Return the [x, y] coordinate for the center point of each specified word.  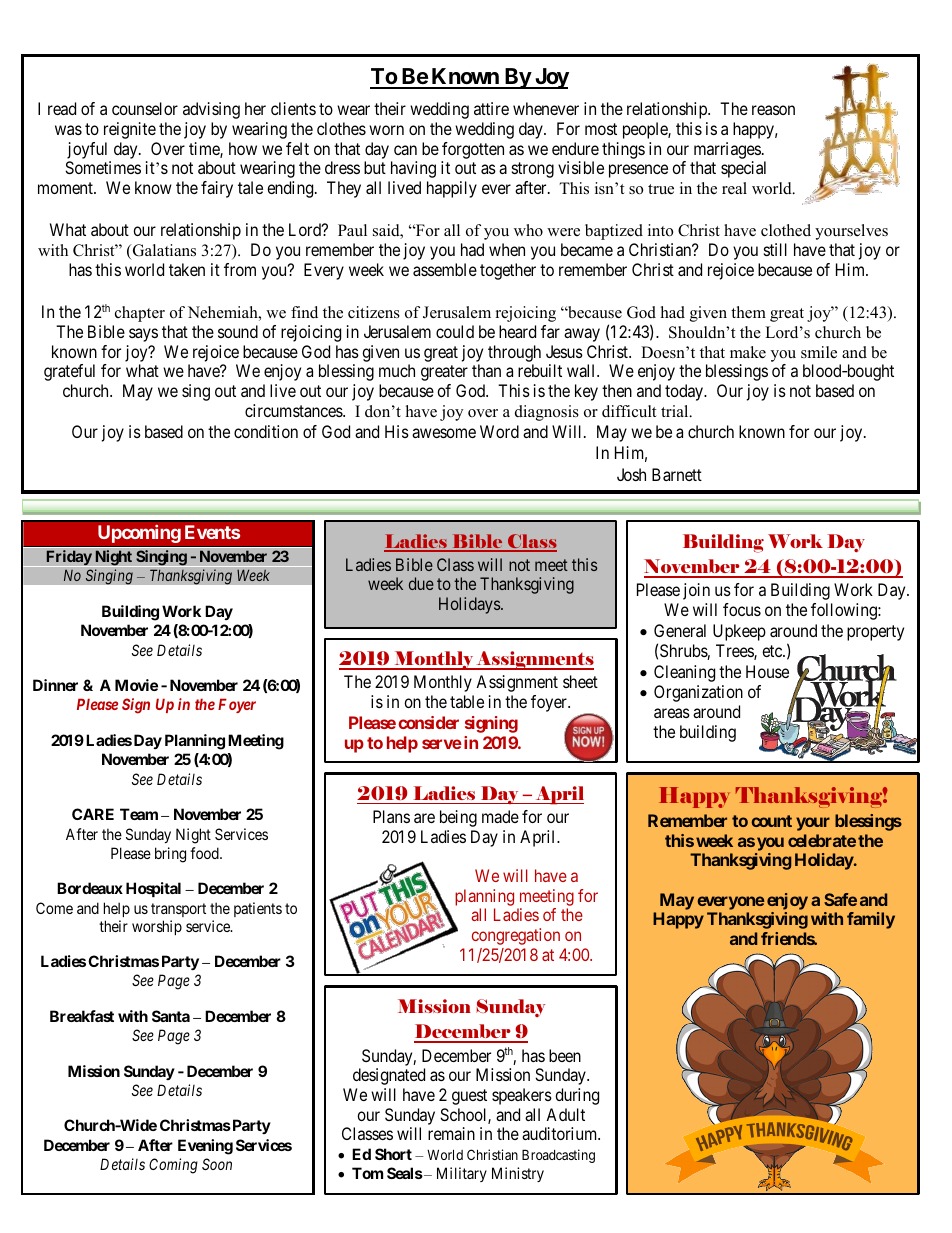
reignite [130, 130]
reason [773, 110]
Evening [205, 1147]
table [467, 701]
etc [773, 651]
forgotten [473, 150]
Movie [136, 685]
